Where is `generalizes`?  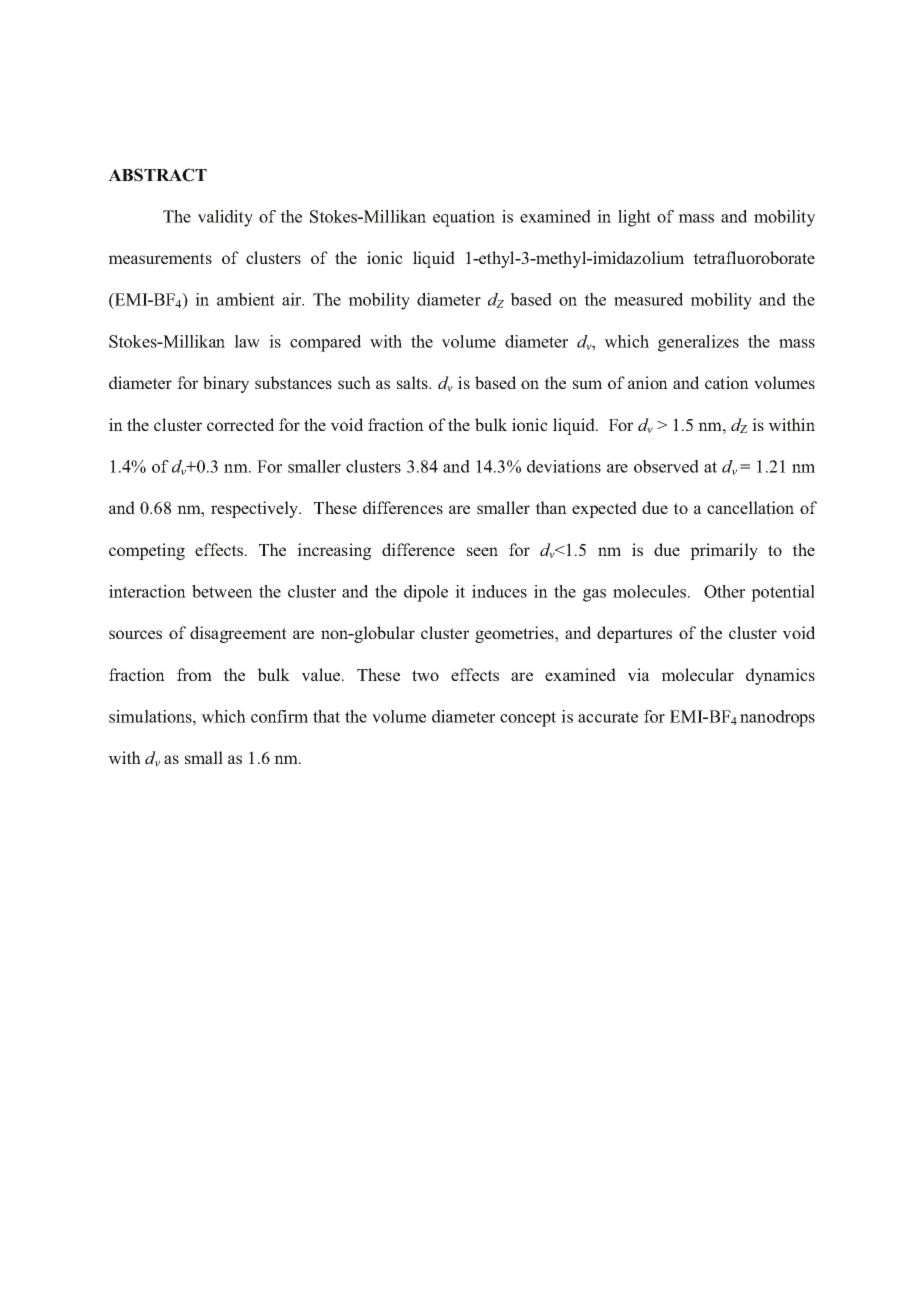
generalizes is located at coordinates (698, 343).
